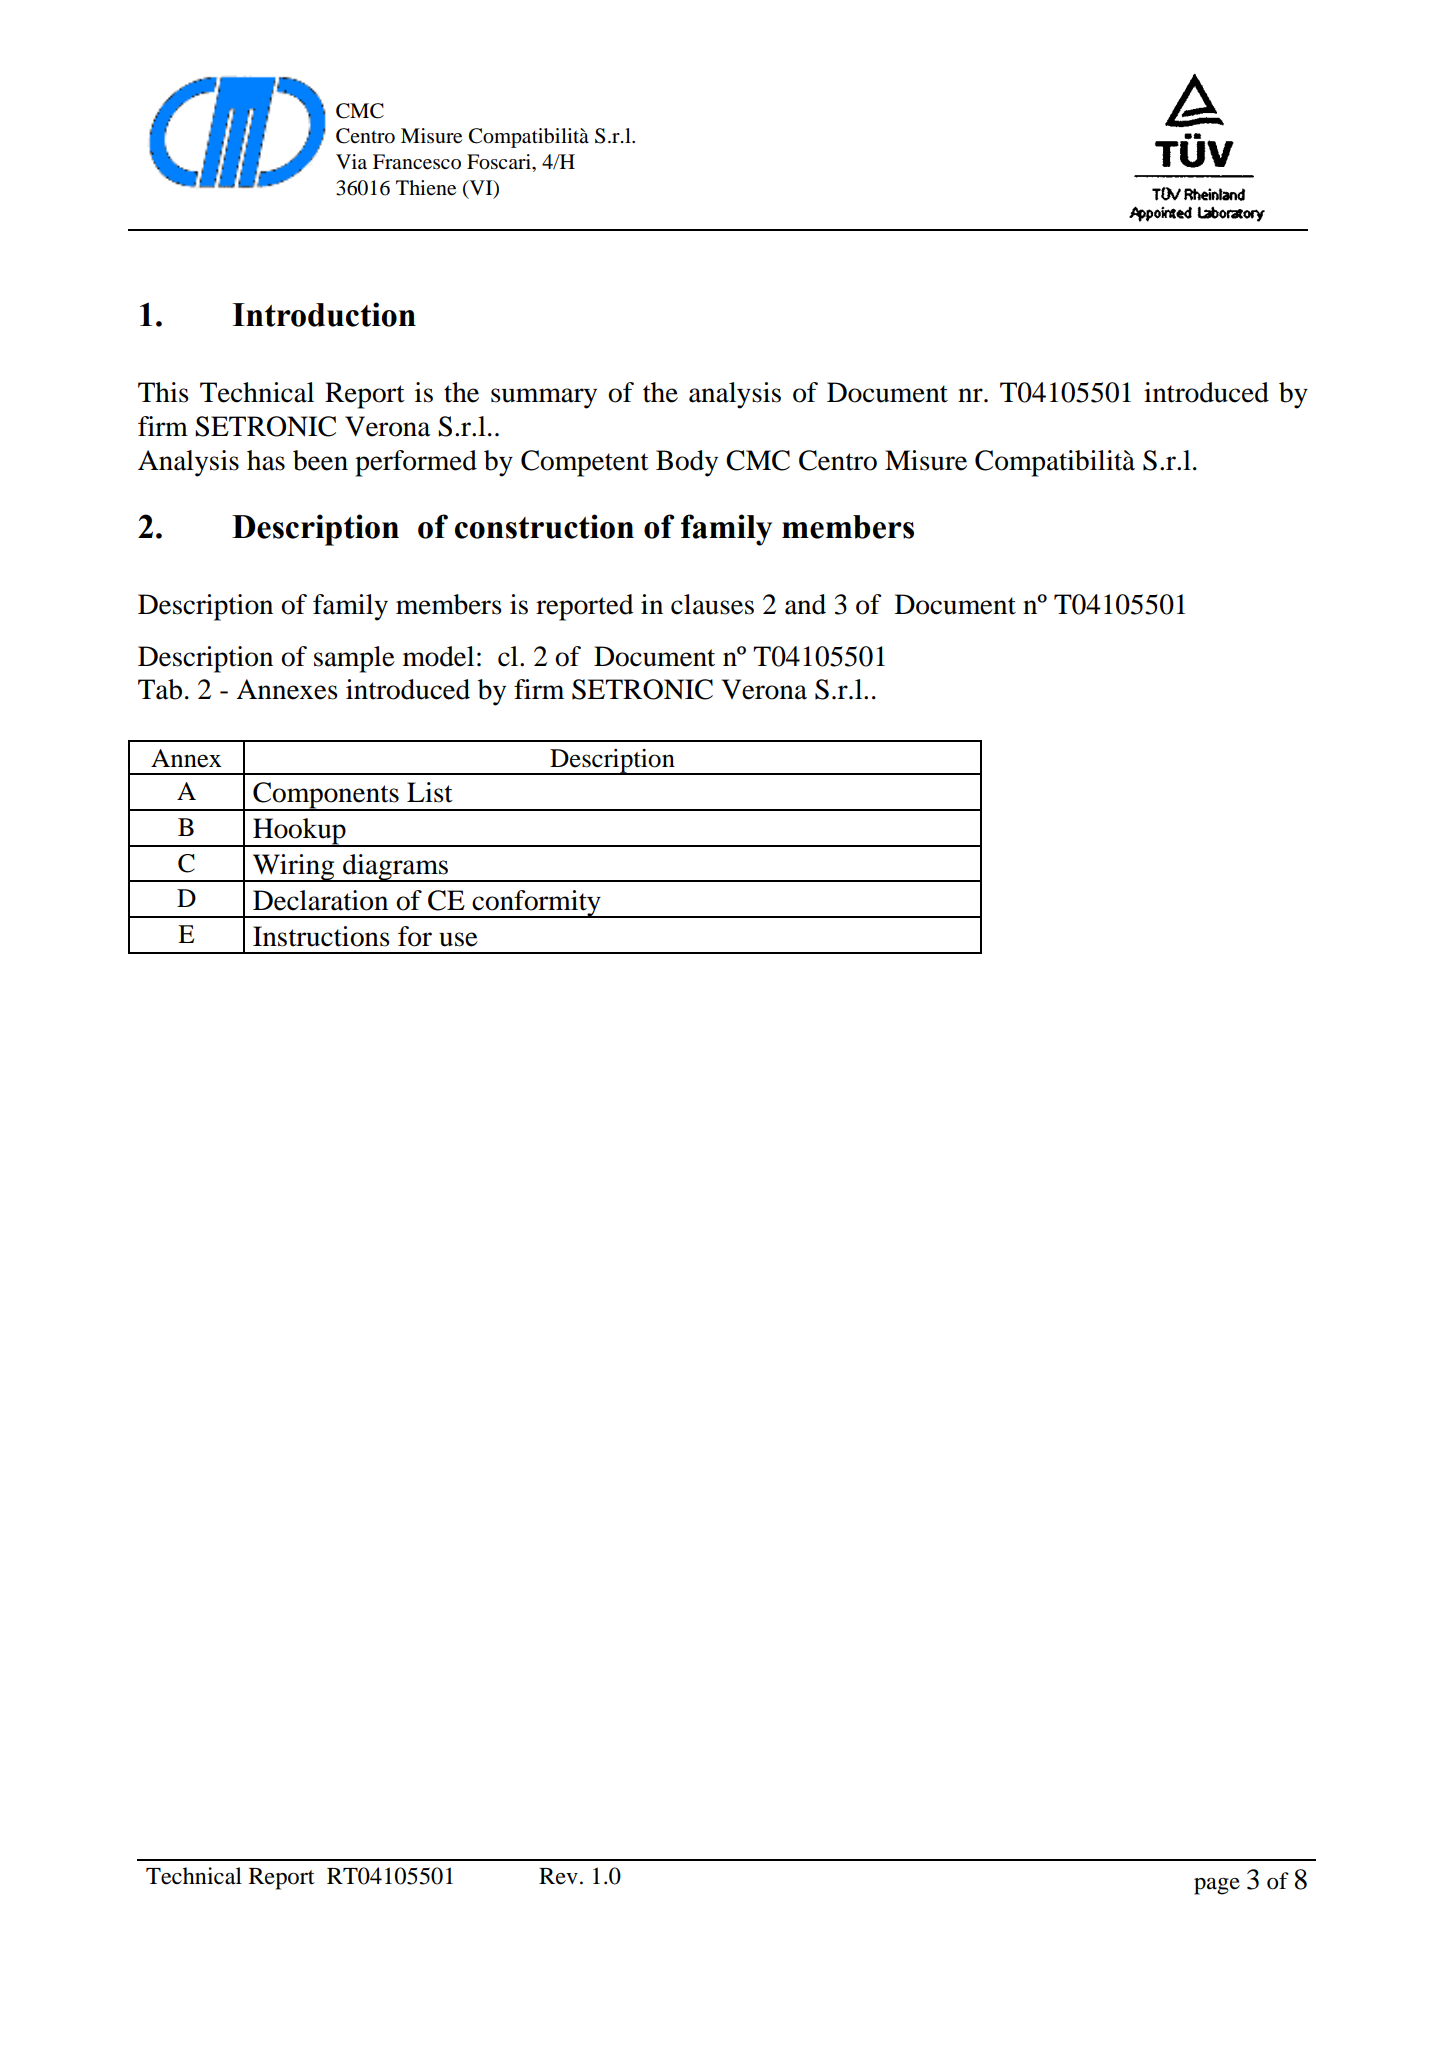 The height and width of the image is (2045, 1445). I want to click on Hookup, so click(299, 832).
